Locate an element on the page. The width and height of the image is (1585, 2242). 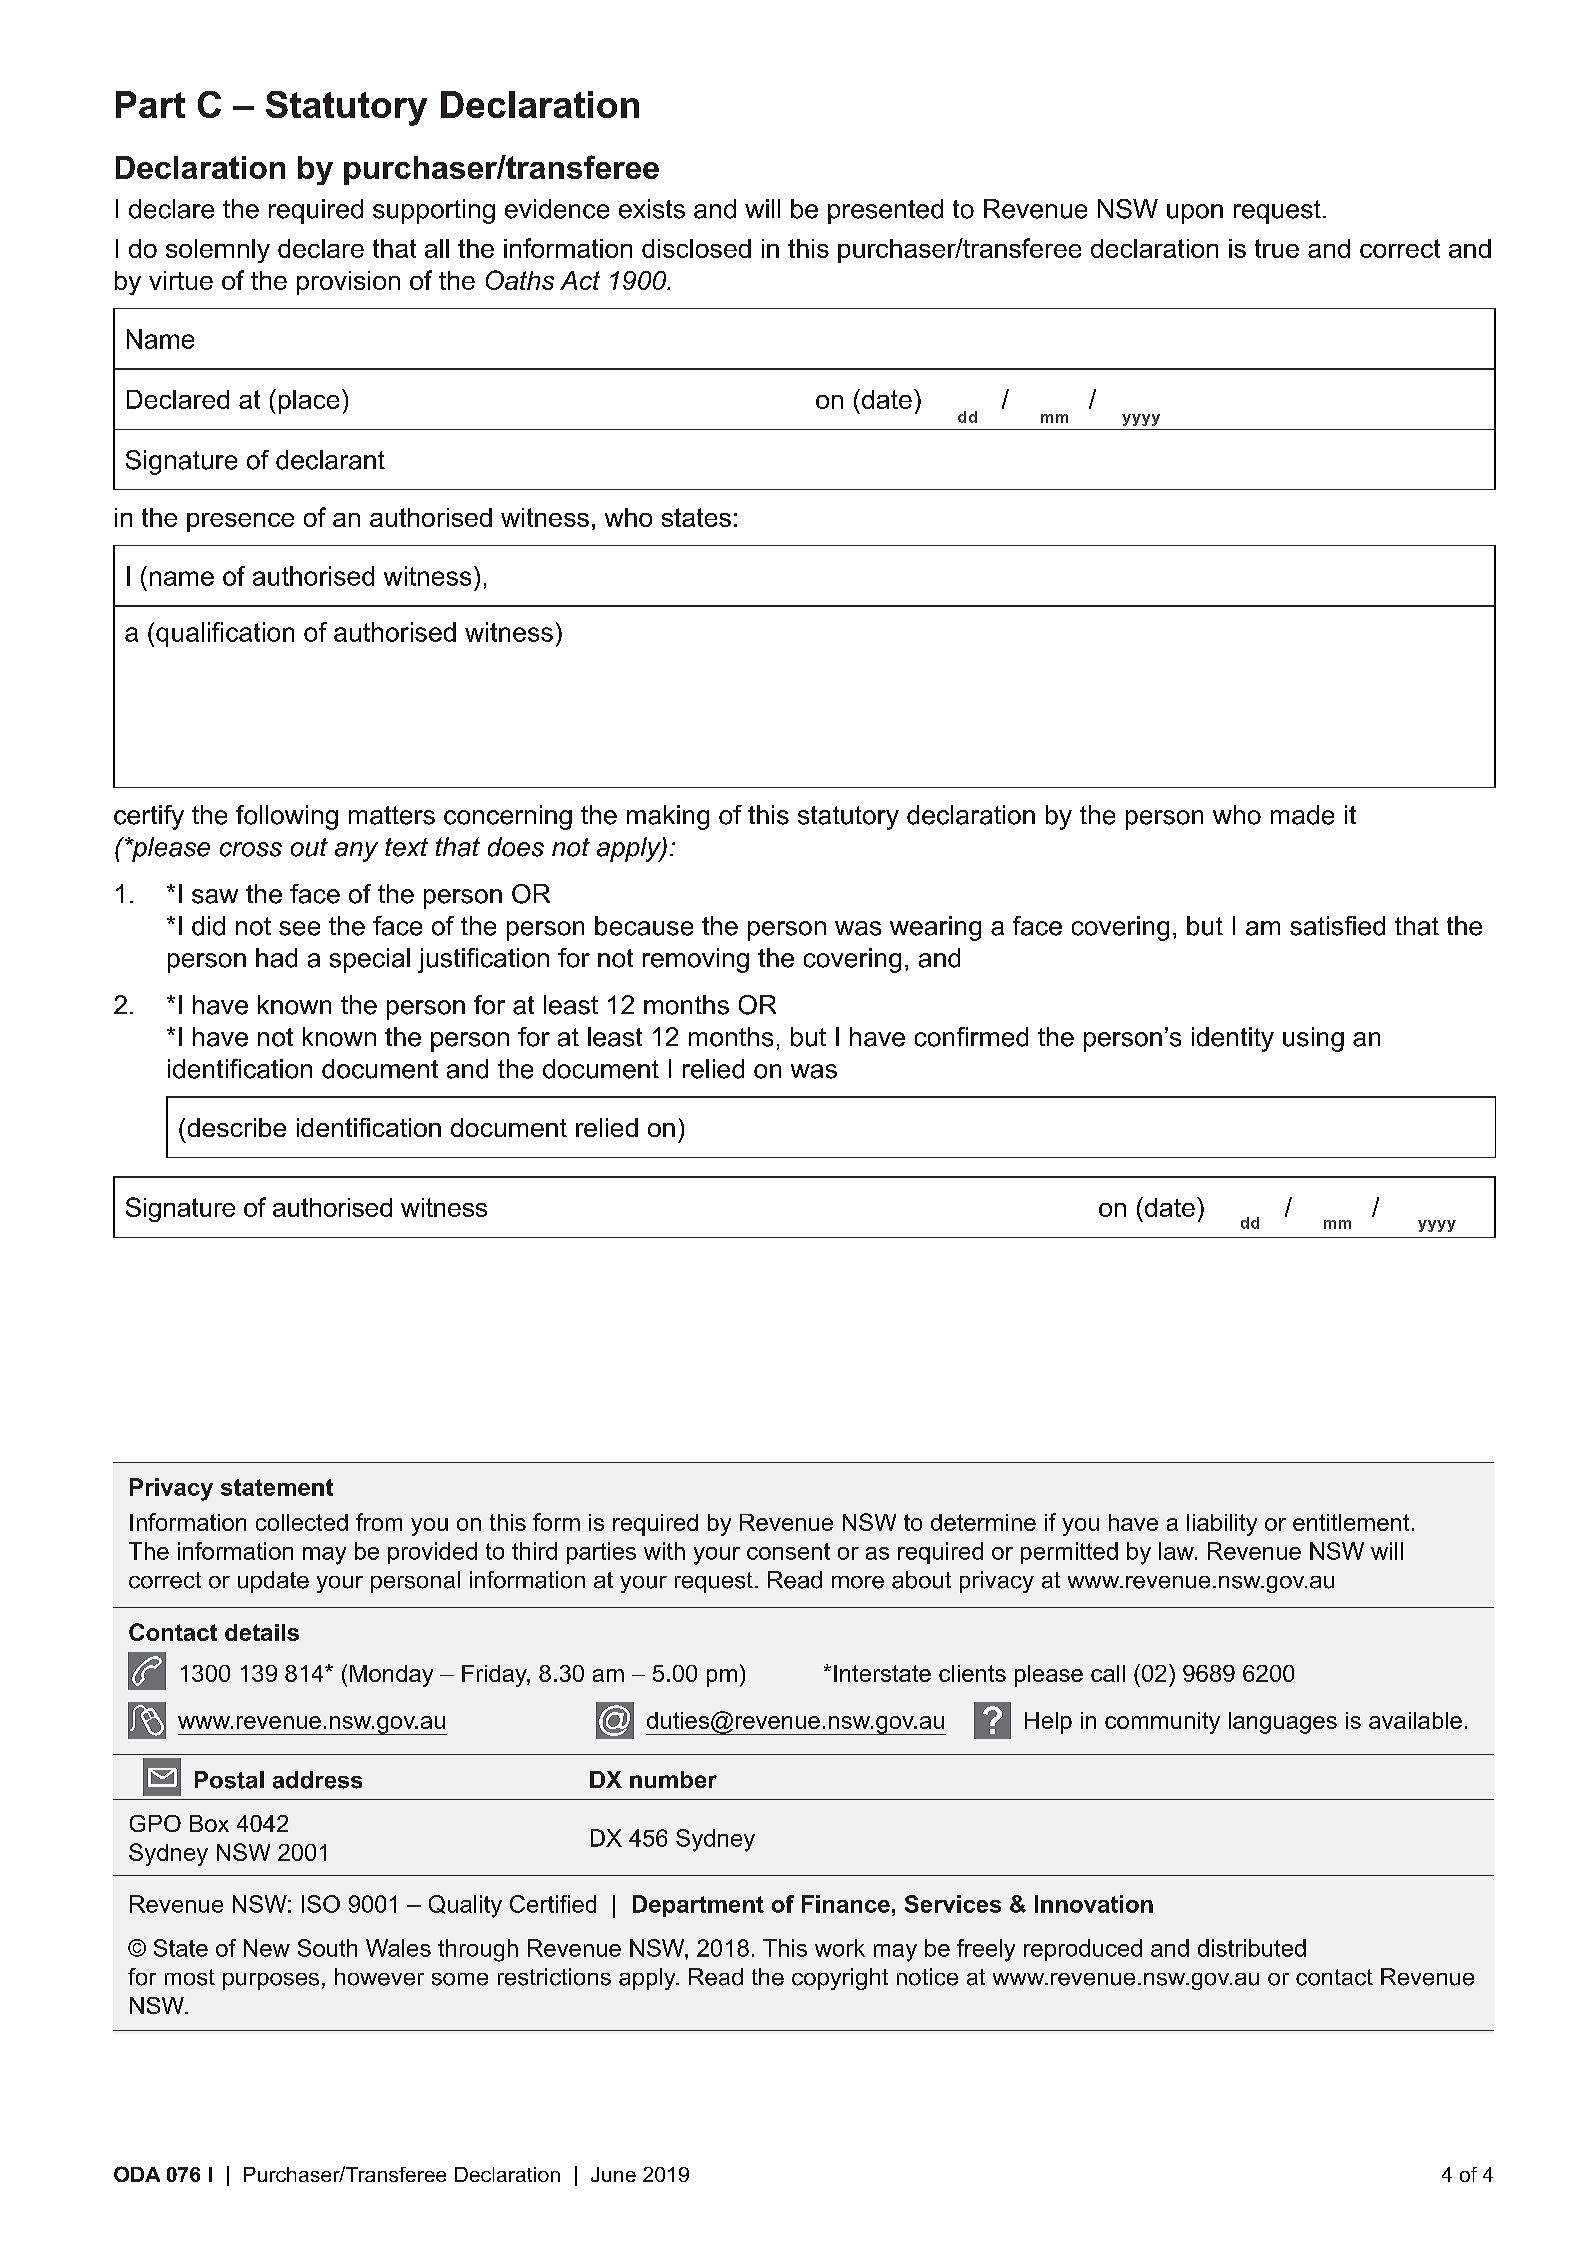
provision is located at coordinates (348, 283).
